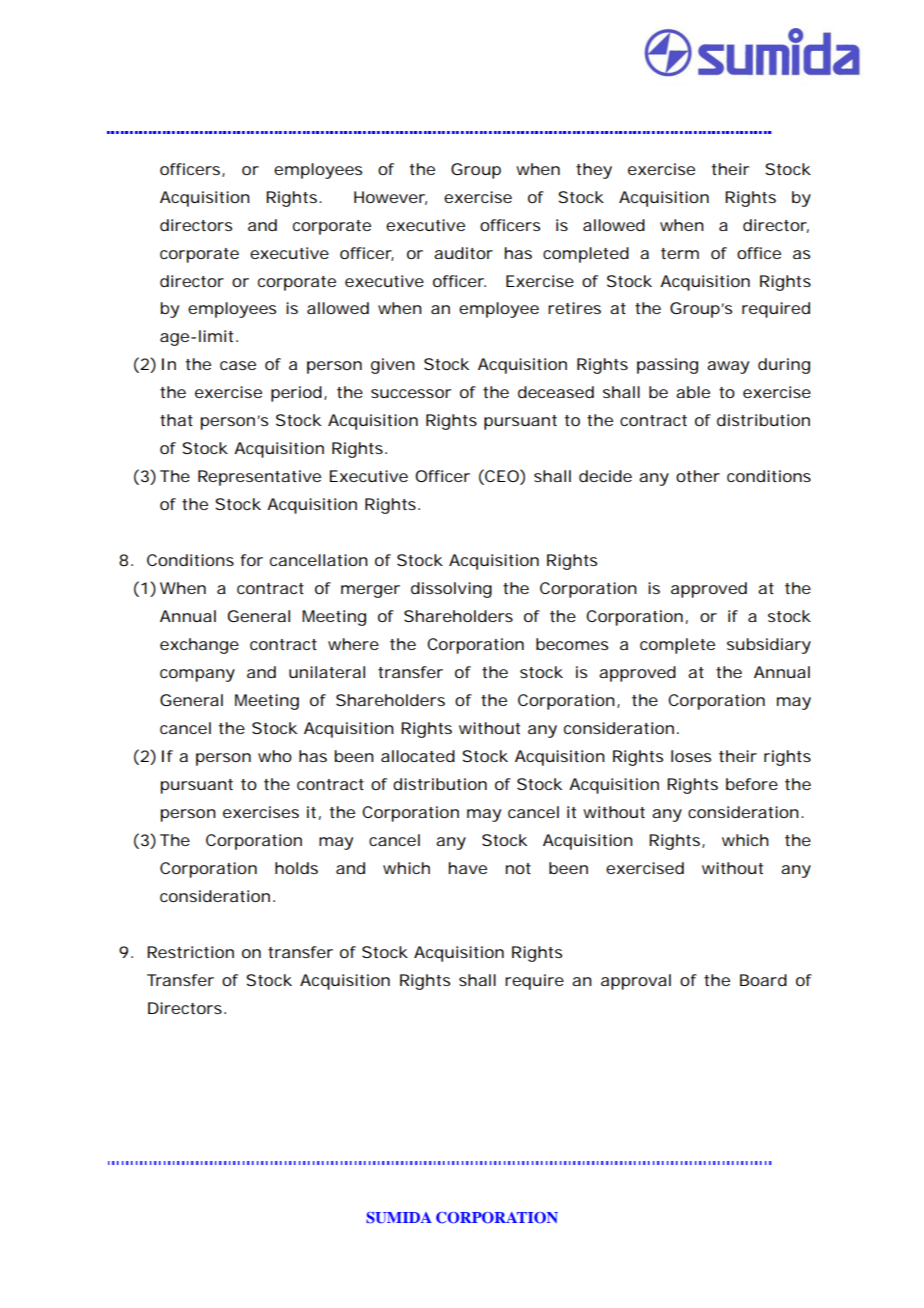 The image size is (924, 1308). What do you see at coordinates (418, 756) in the screenshot?
I see `allocated` at bounding box center [418, 756].
